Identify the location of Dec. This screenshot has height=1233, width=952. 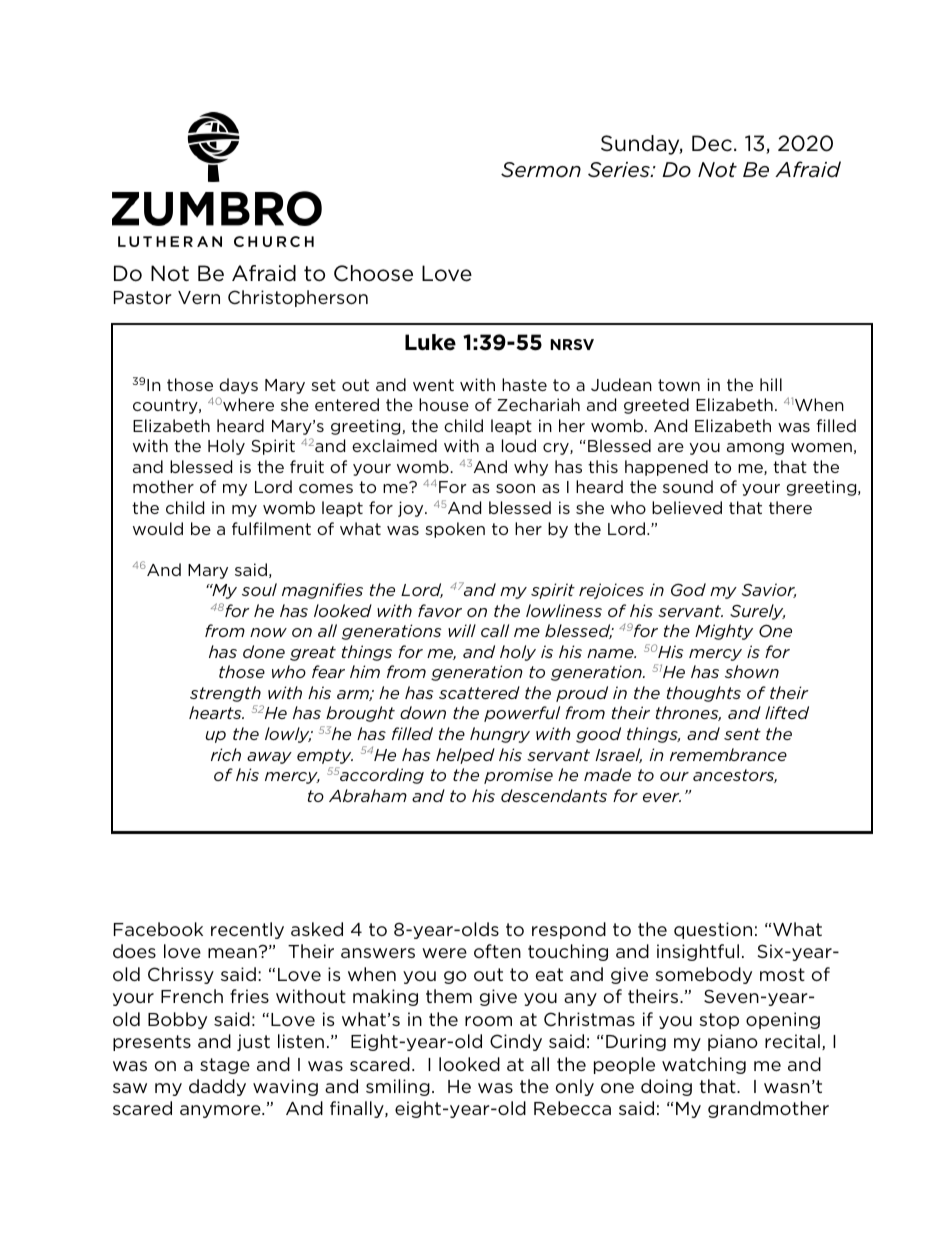
(712, 143).
